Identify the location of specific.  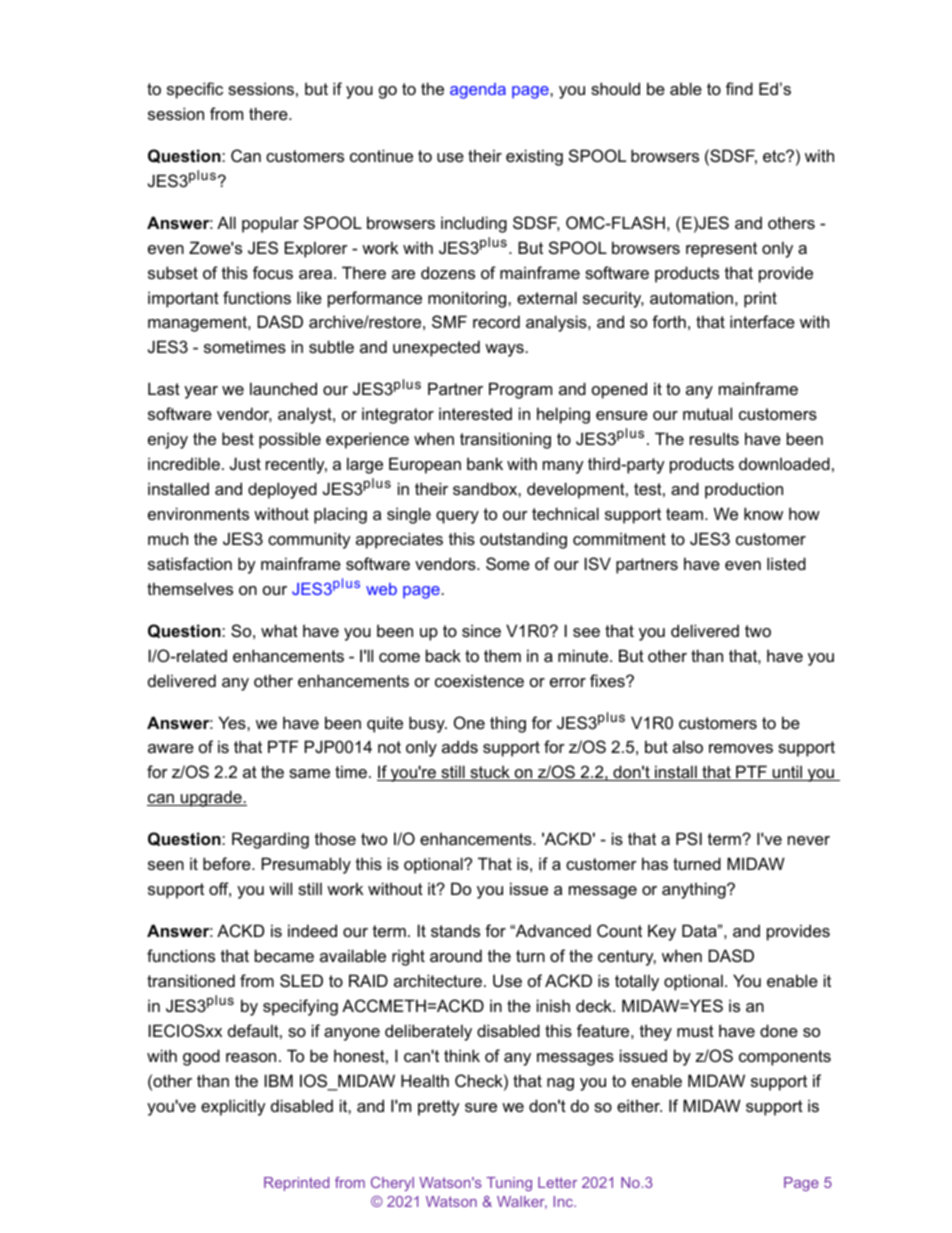
(195, 90).
